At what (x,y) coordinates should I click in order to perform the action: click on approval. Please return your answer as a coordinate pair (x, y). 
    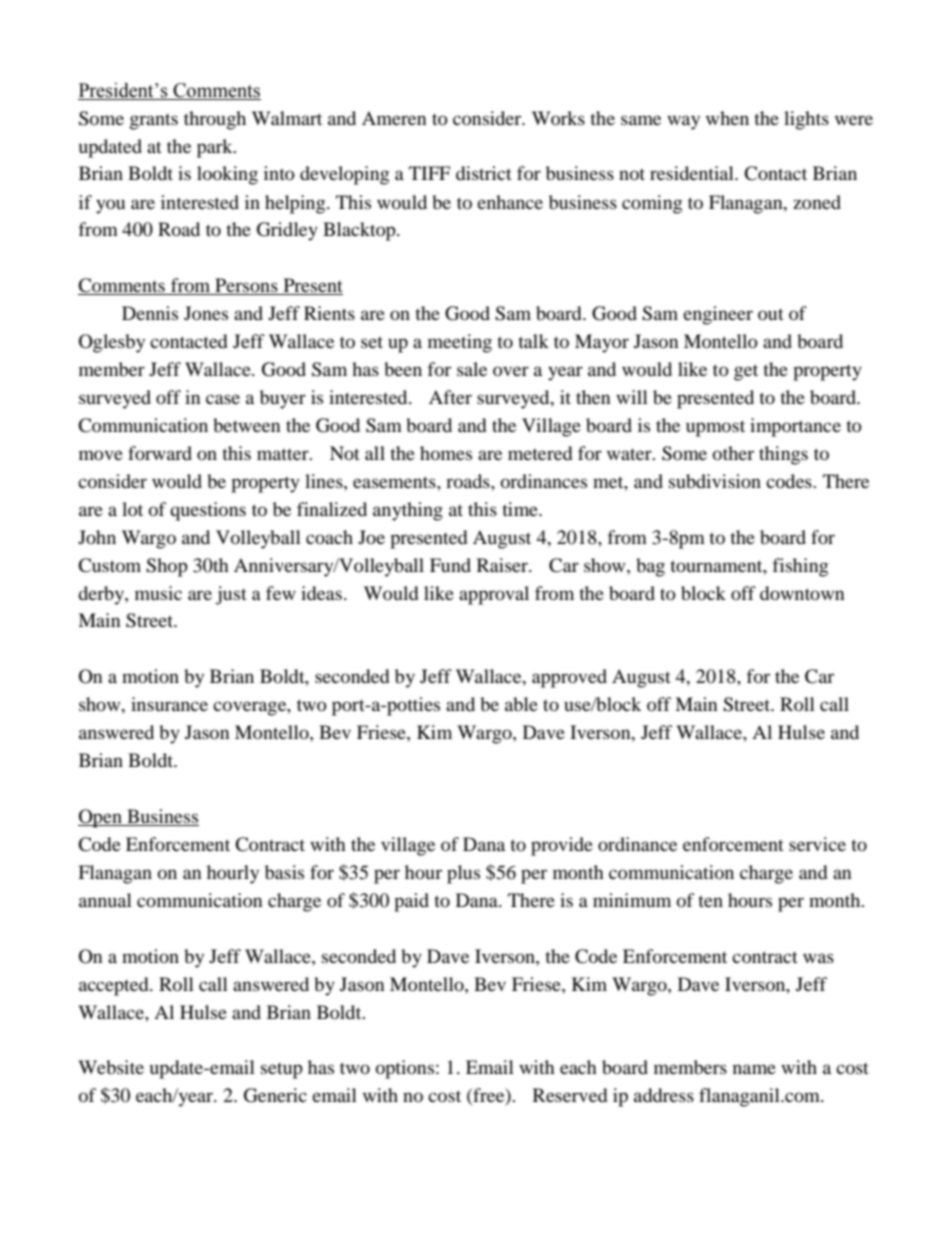
    Looking at the image, I should click on (494, 595).
